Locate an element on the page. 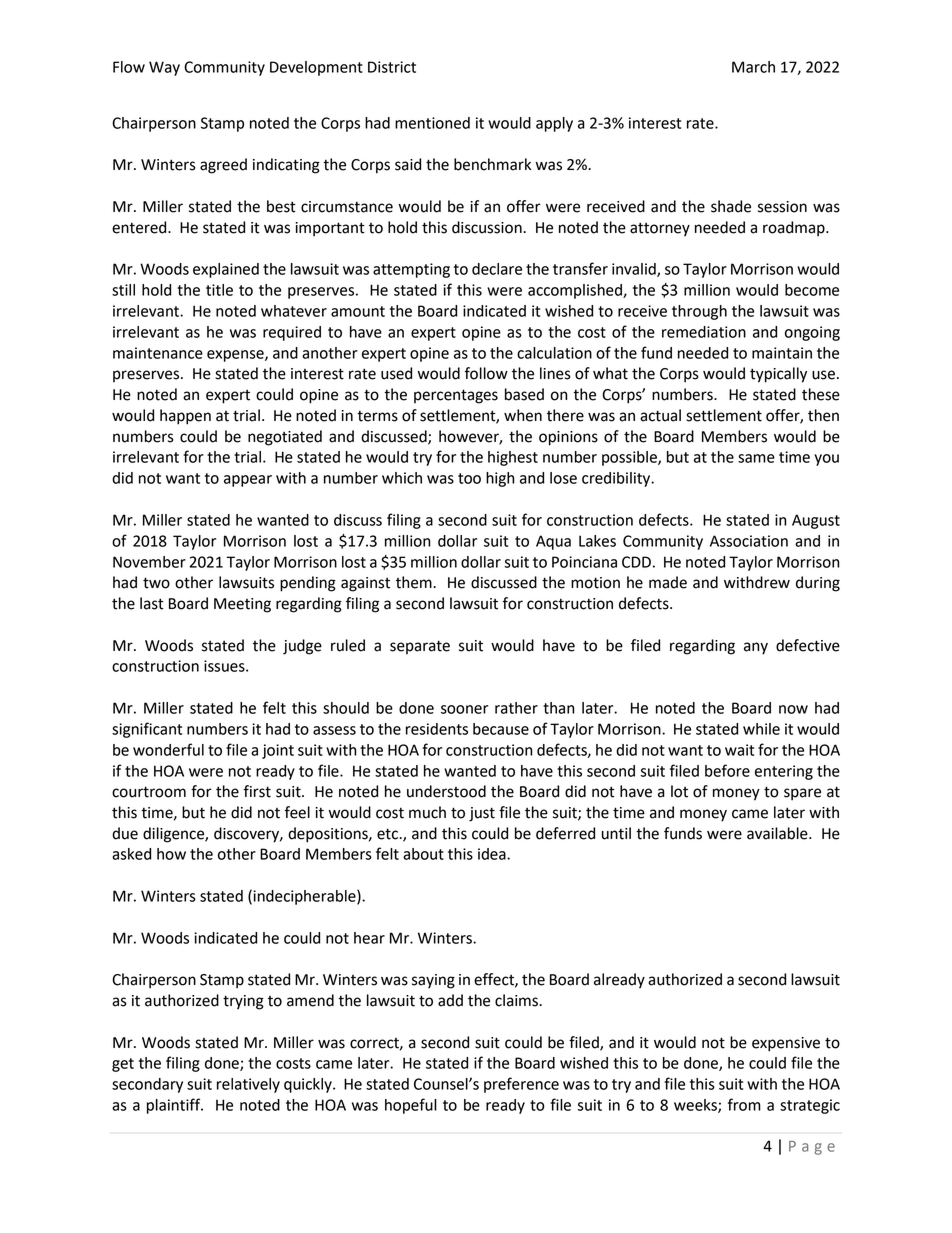 The image size is (952, 1233). plaintiff is located at coordinates (175, 1106).
